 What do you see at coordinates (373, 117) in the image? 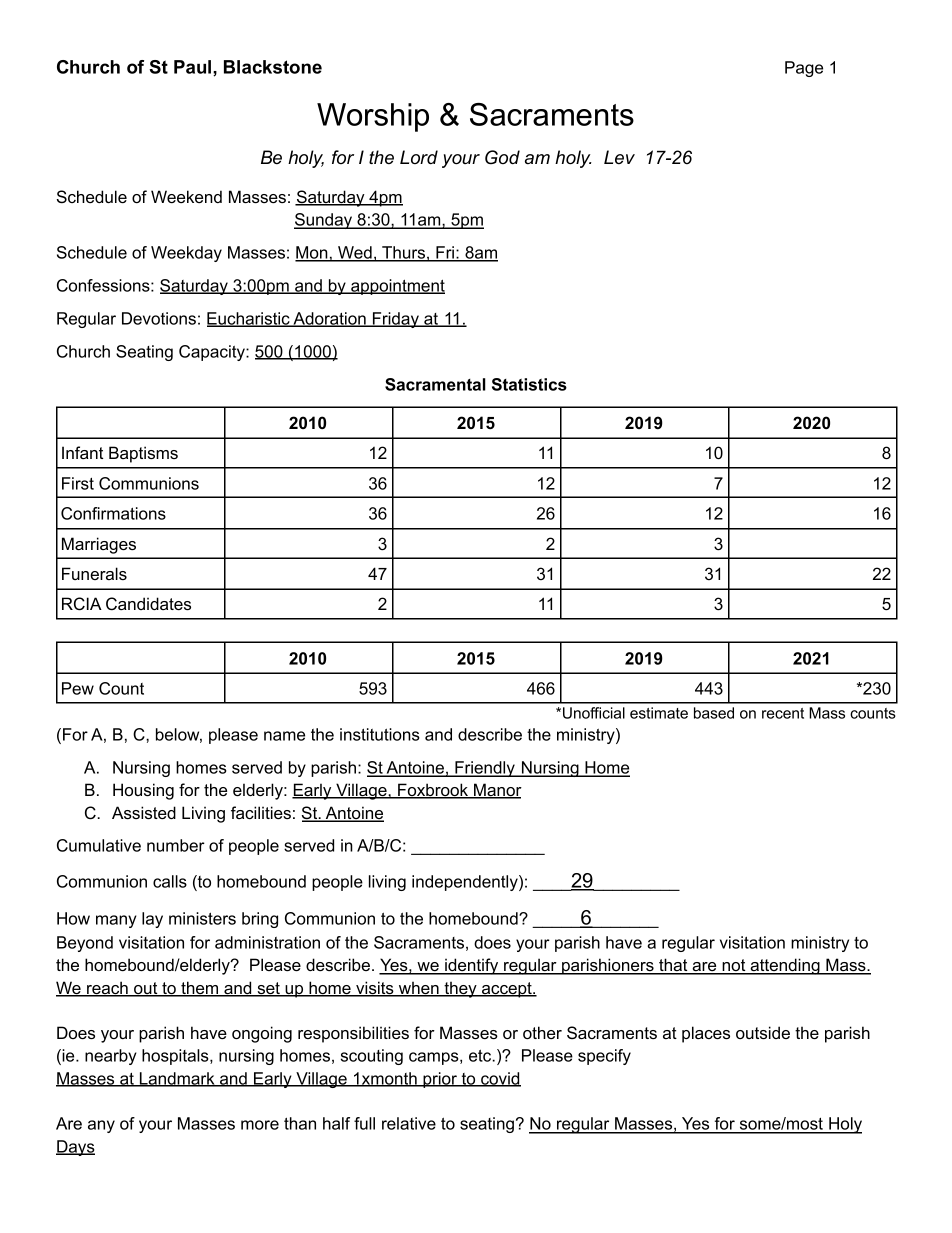
I see `Worship` at bounding box center [373, 117].
